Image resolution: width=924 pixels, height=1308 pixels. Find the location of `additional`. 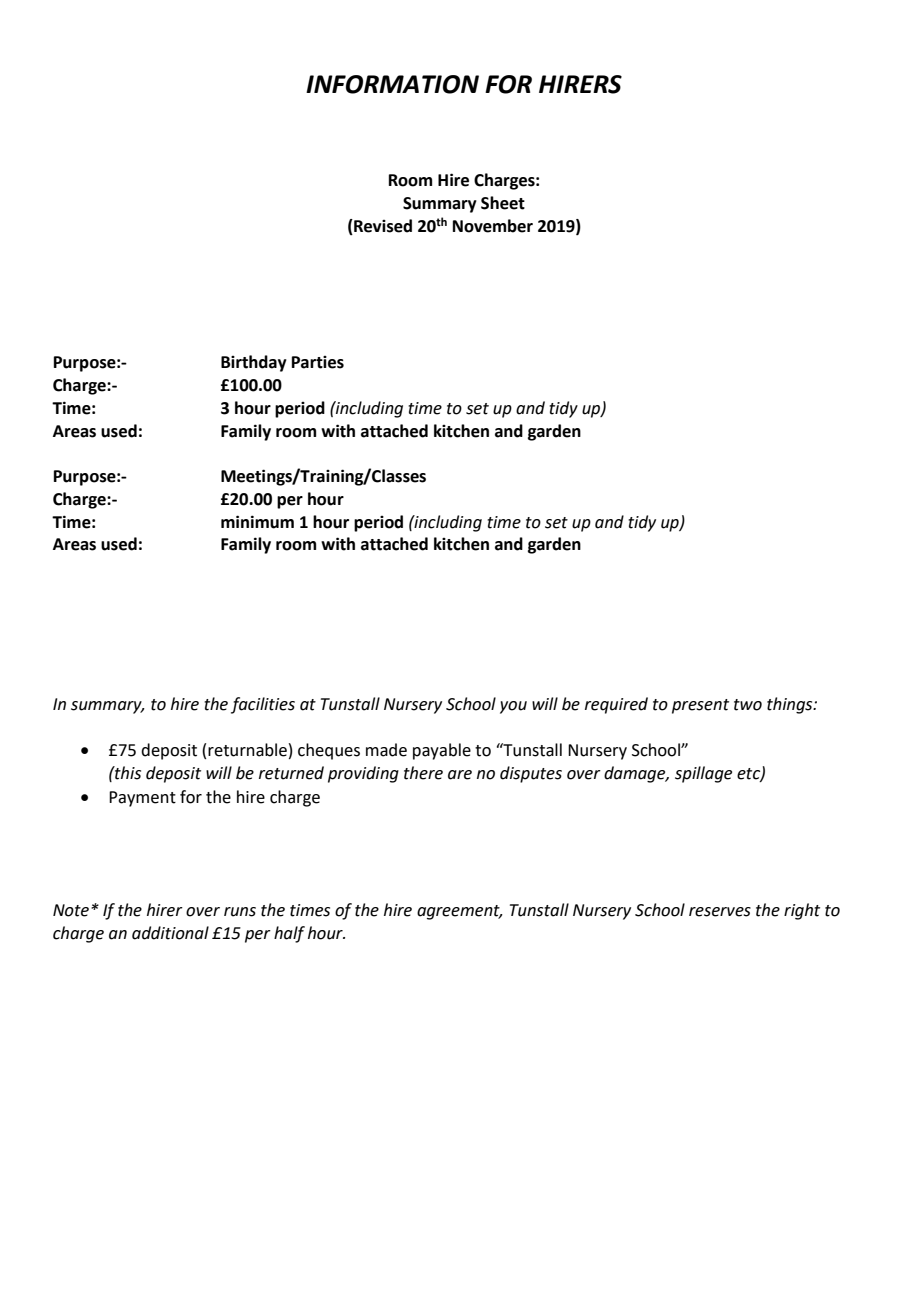

additional is located at coordinates (170, 933).
